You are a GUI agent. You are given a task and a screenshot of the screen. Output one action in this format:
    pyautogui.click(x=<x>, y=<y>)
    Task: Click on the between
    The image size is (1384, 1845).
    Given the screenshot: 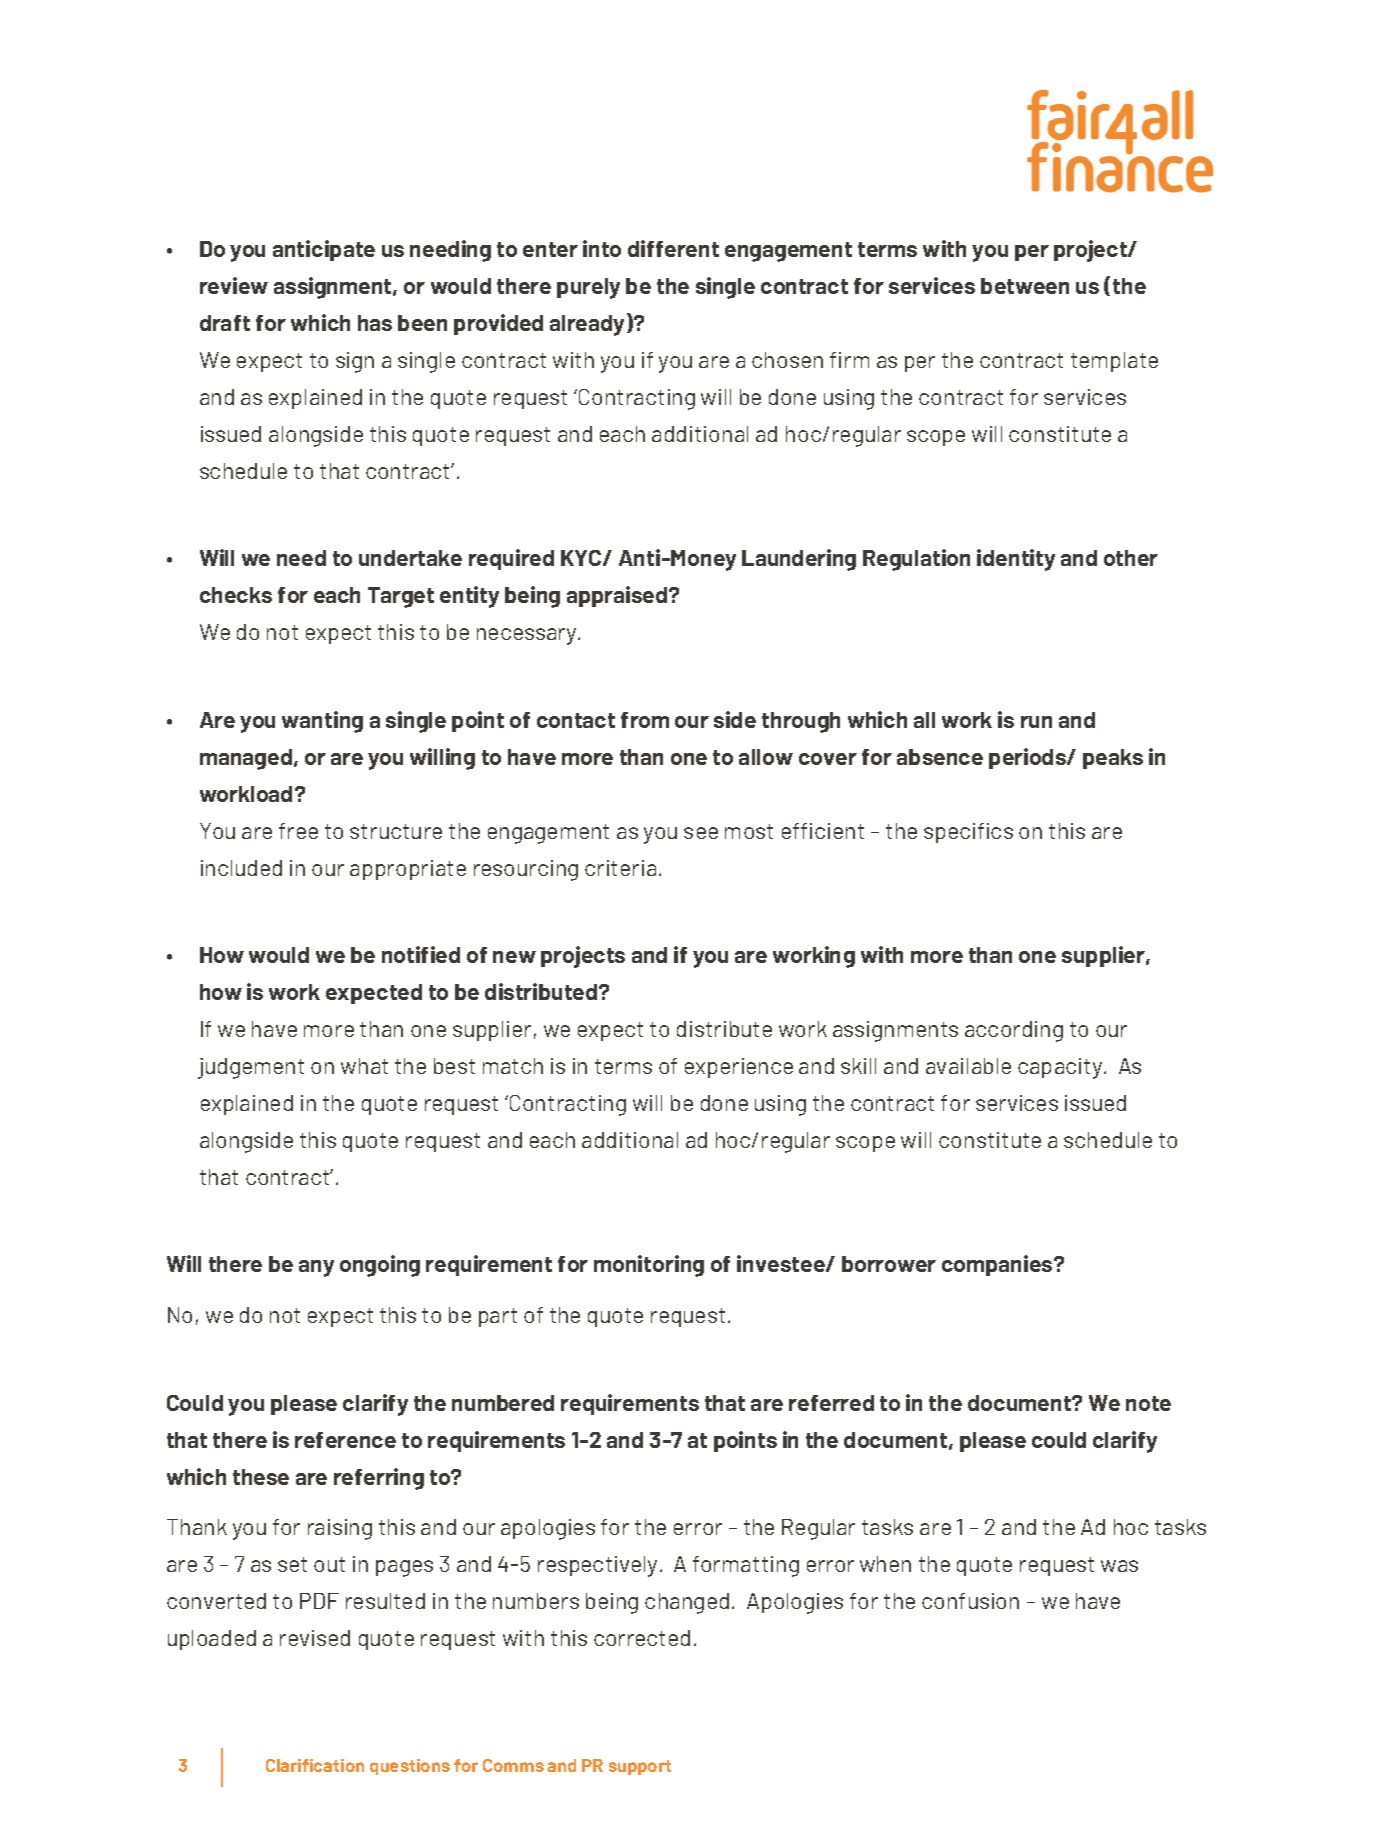 What is the action you would take?
    pyautogui.click(x=1025, y=286)
